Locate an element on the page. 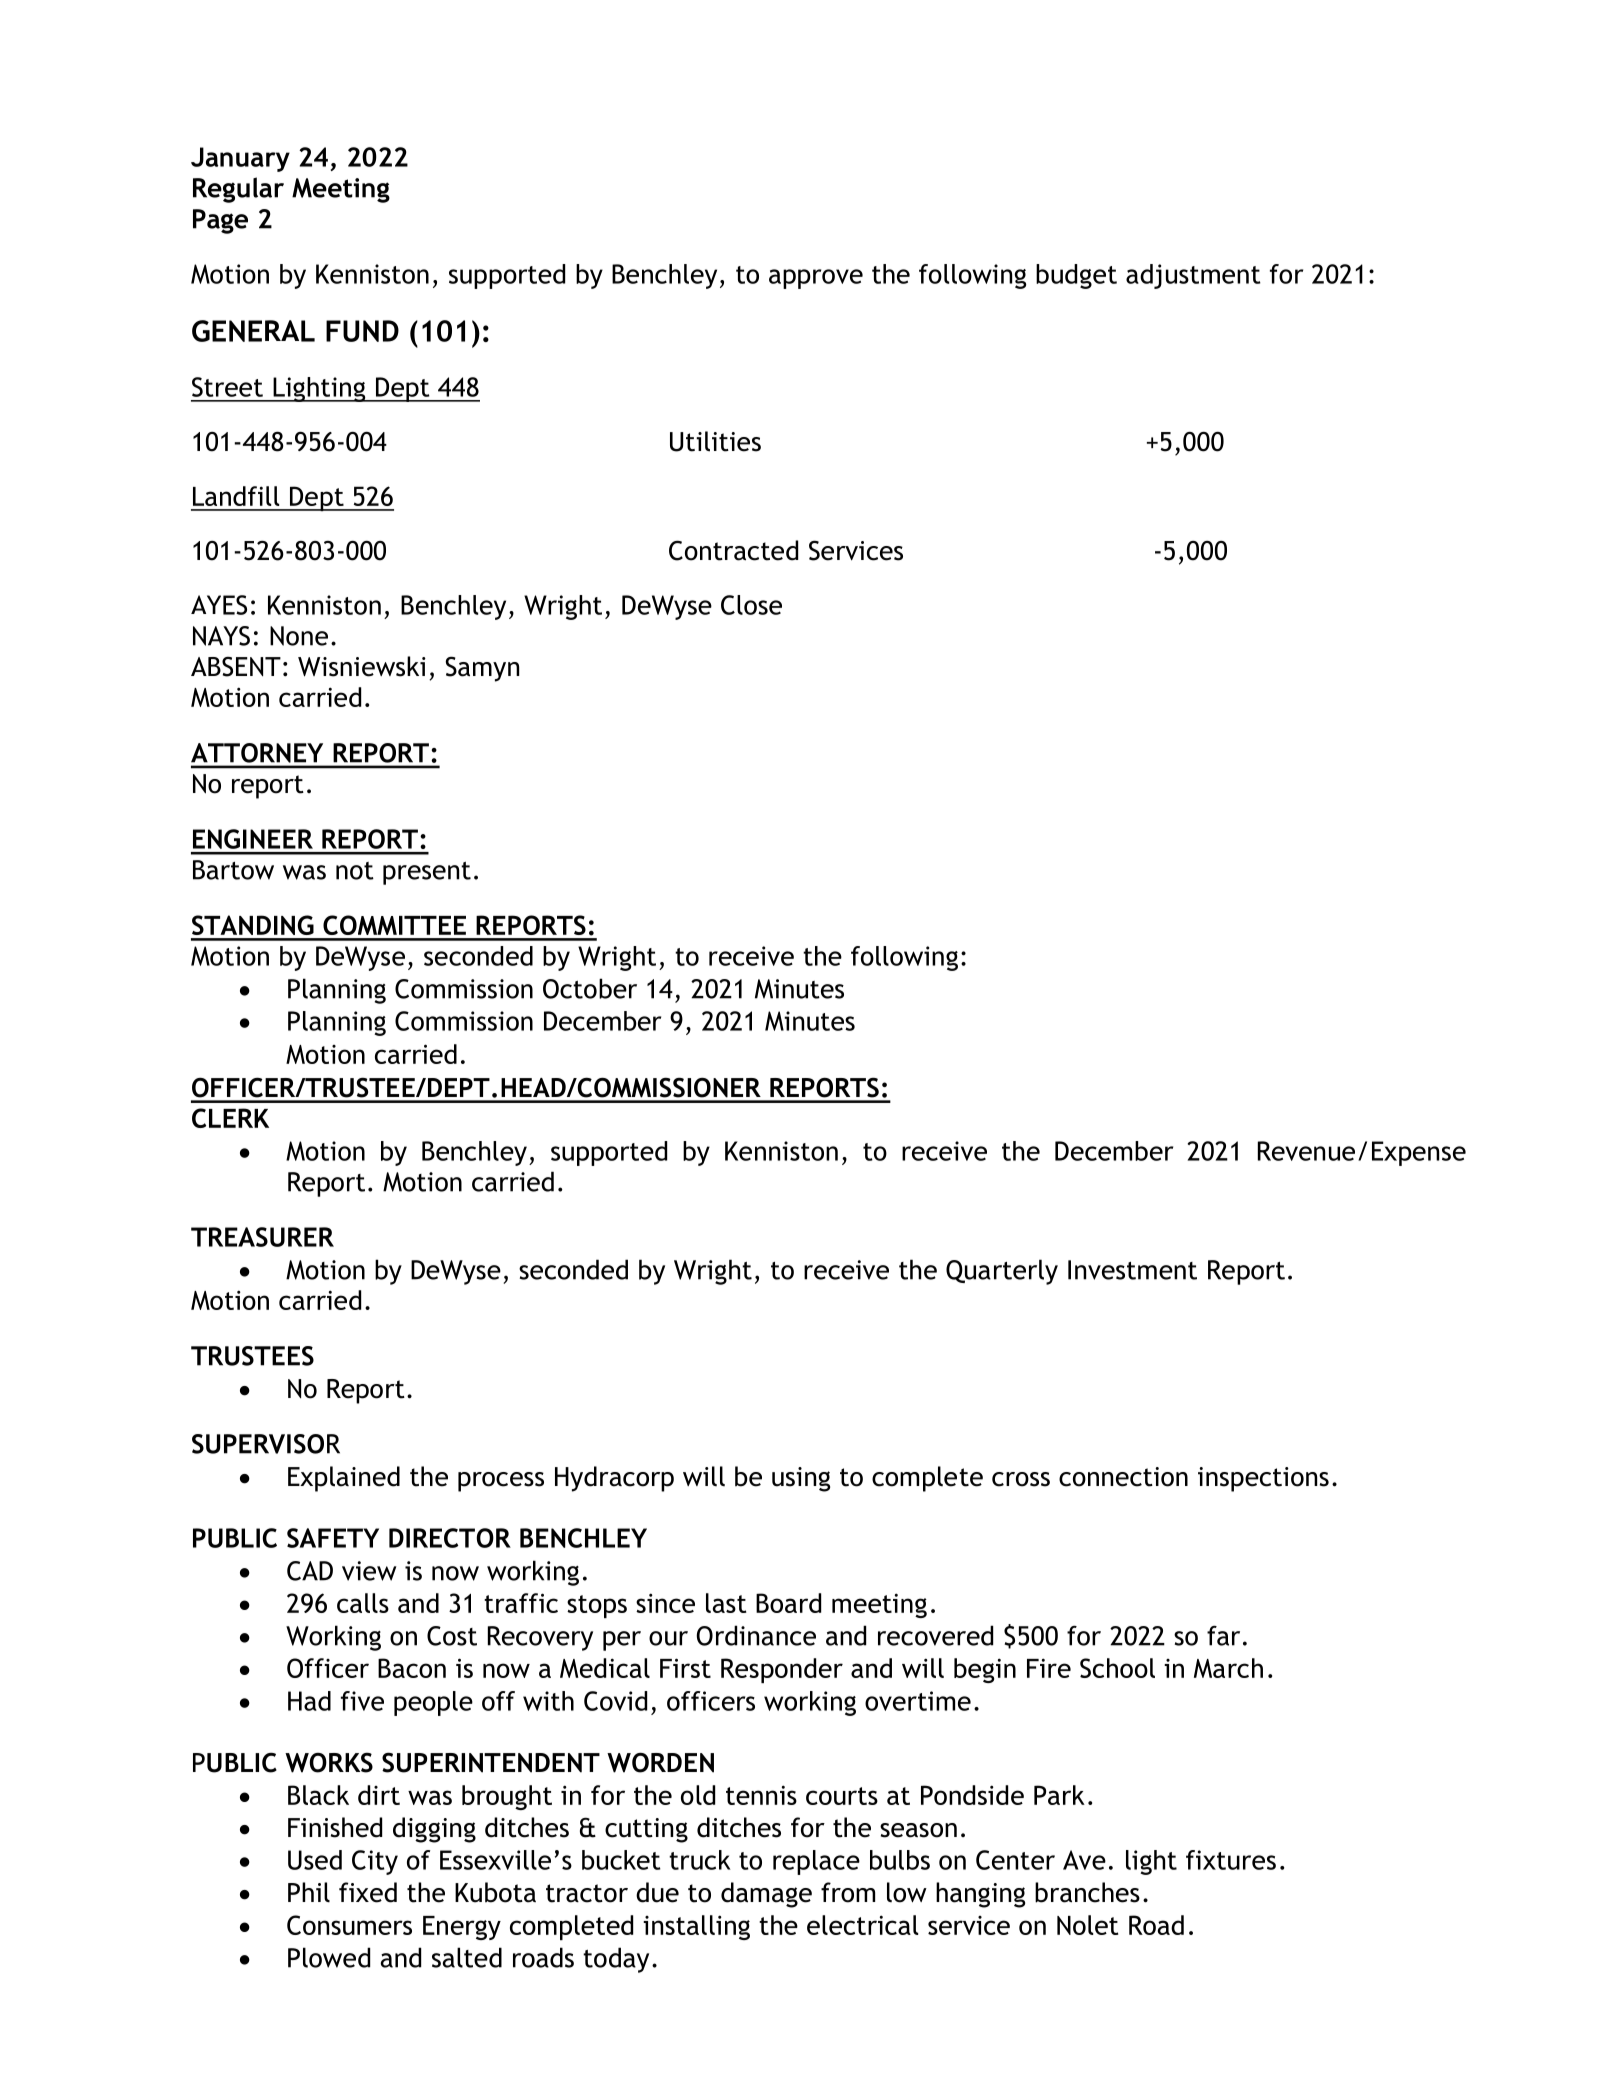  damage is located at coordinates (766, 1895).
